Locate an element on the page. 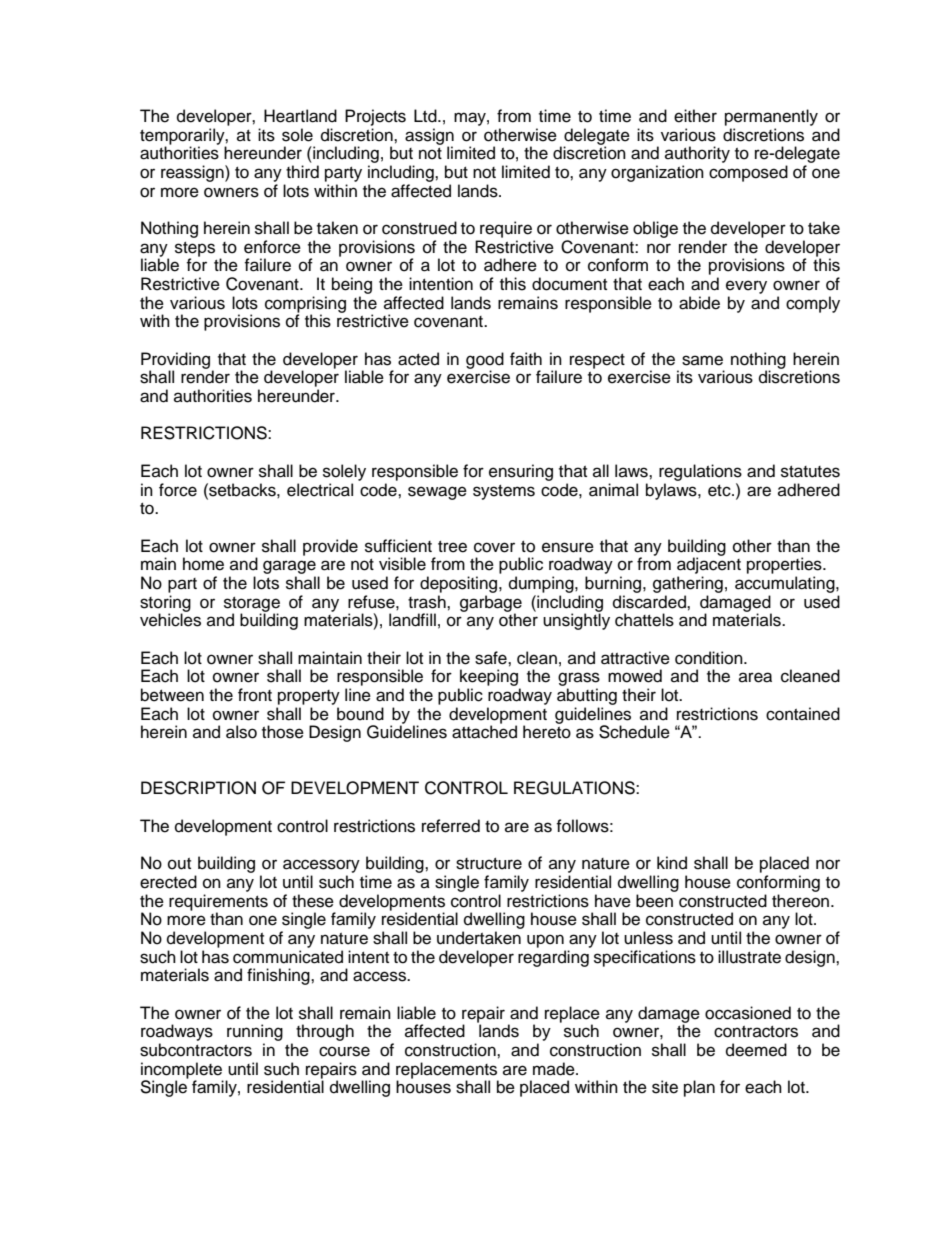 This page has height=1233, width=952. kind is located at coordinates (672, 863).
